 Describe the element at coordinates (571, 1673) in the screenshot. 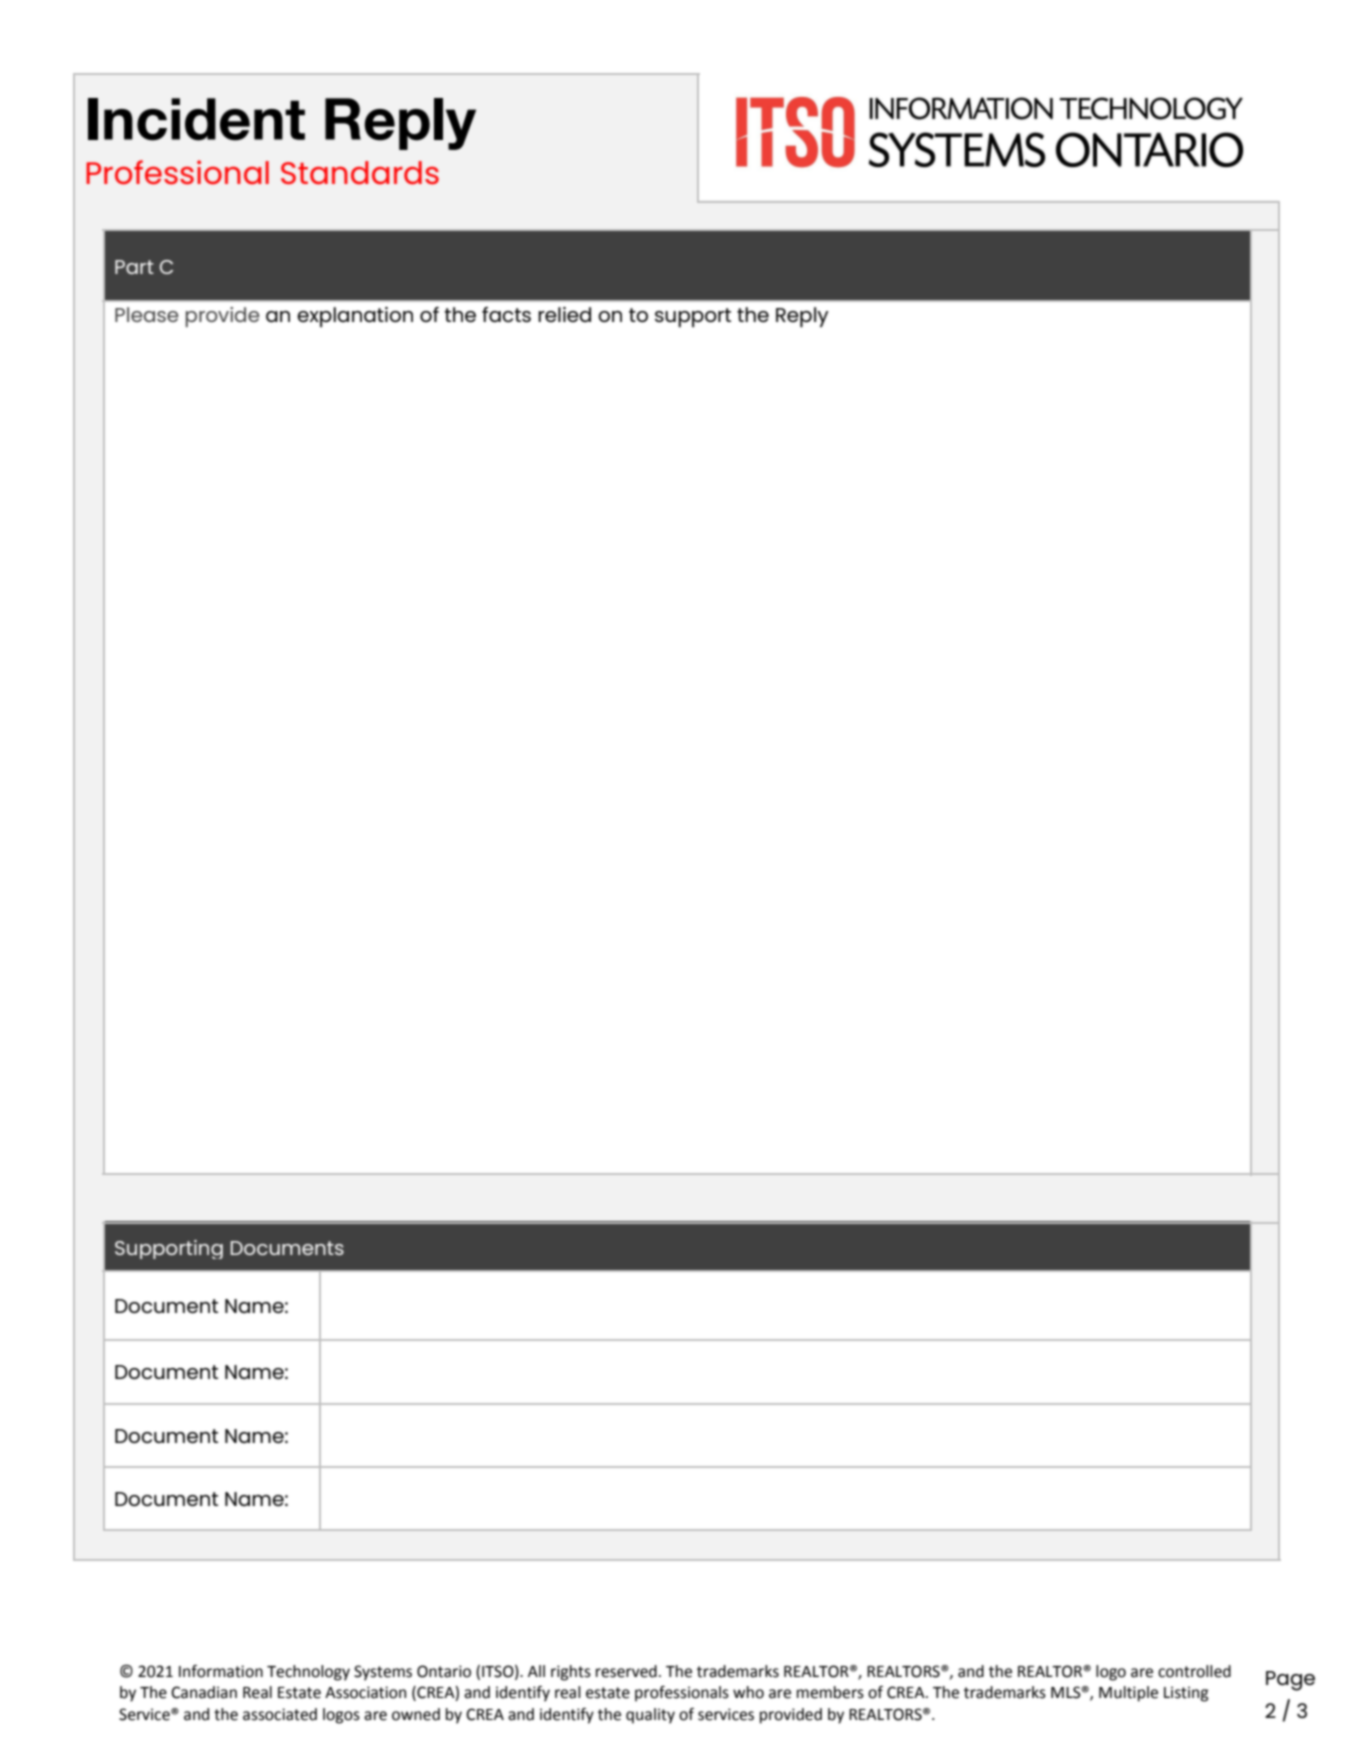

I see `rights` at that location.
